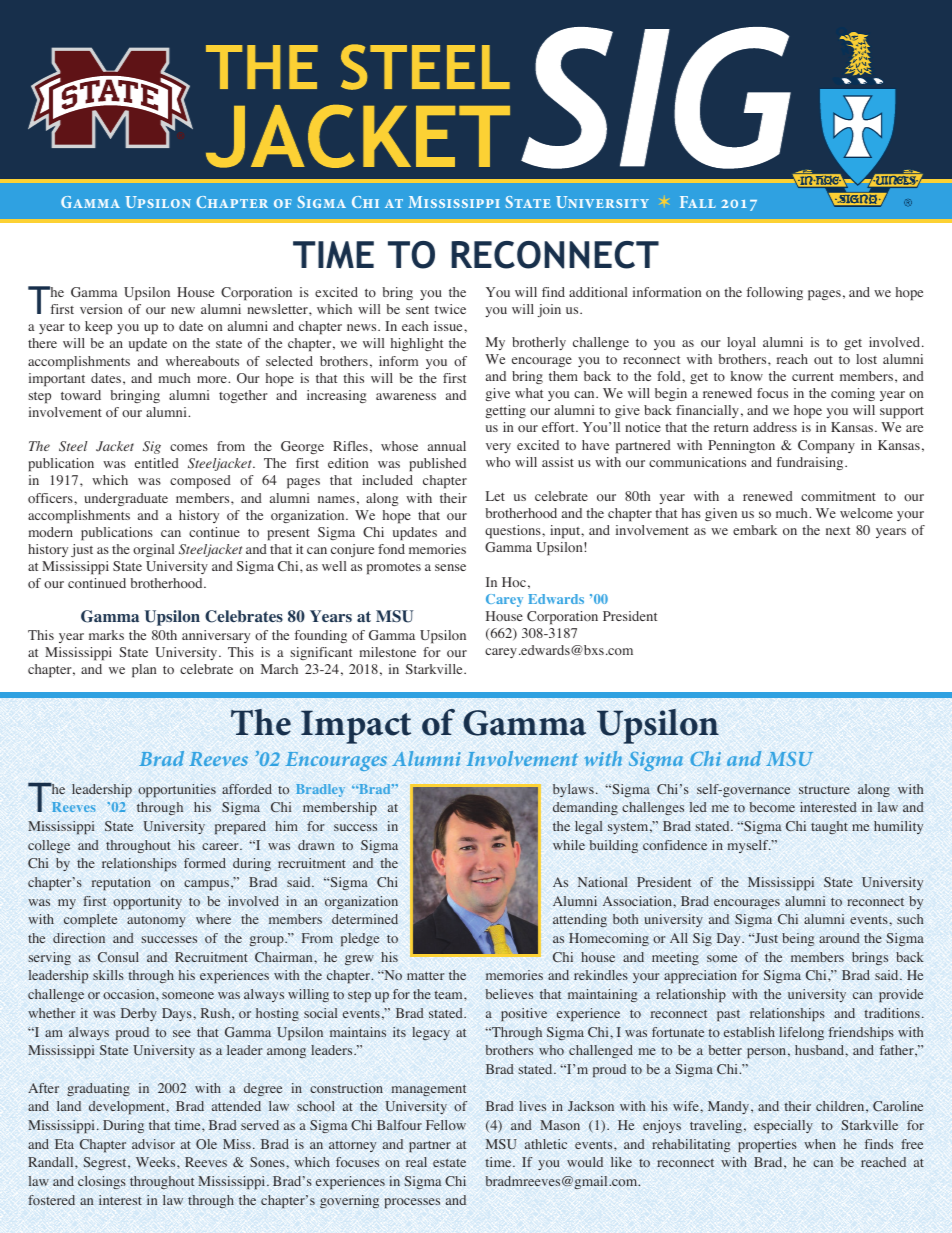 The height and width of the screenshot is (1233, 952). I want to click on next, so click(838, 531).
